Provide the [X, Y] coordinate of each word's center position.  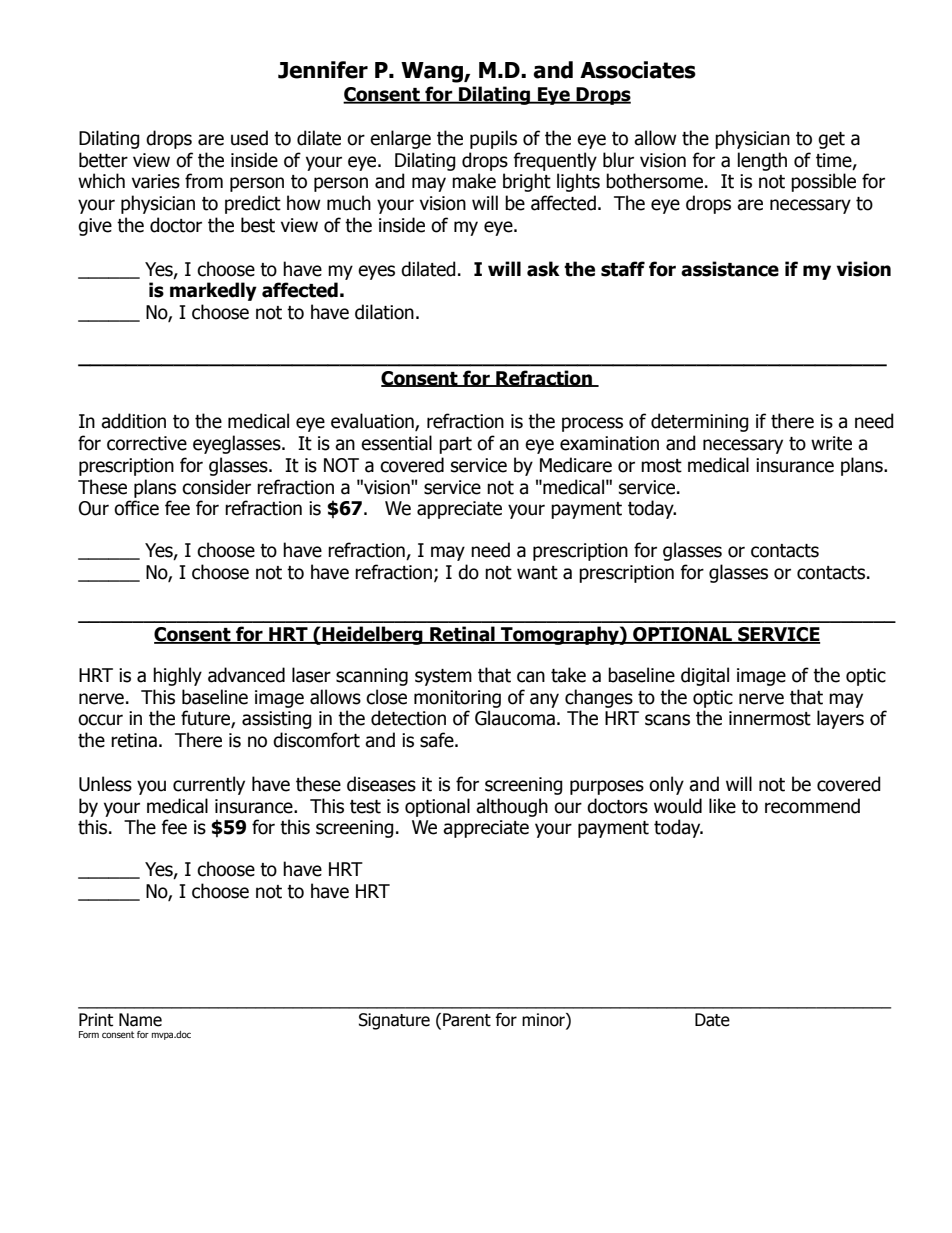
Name [140, 1020]
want [537, 573]
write [831, 443]
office [136, 508]
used [249, 138]
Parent [467, 1020]
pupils [493, 139]
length [762, 161]
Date [712, 1020]
